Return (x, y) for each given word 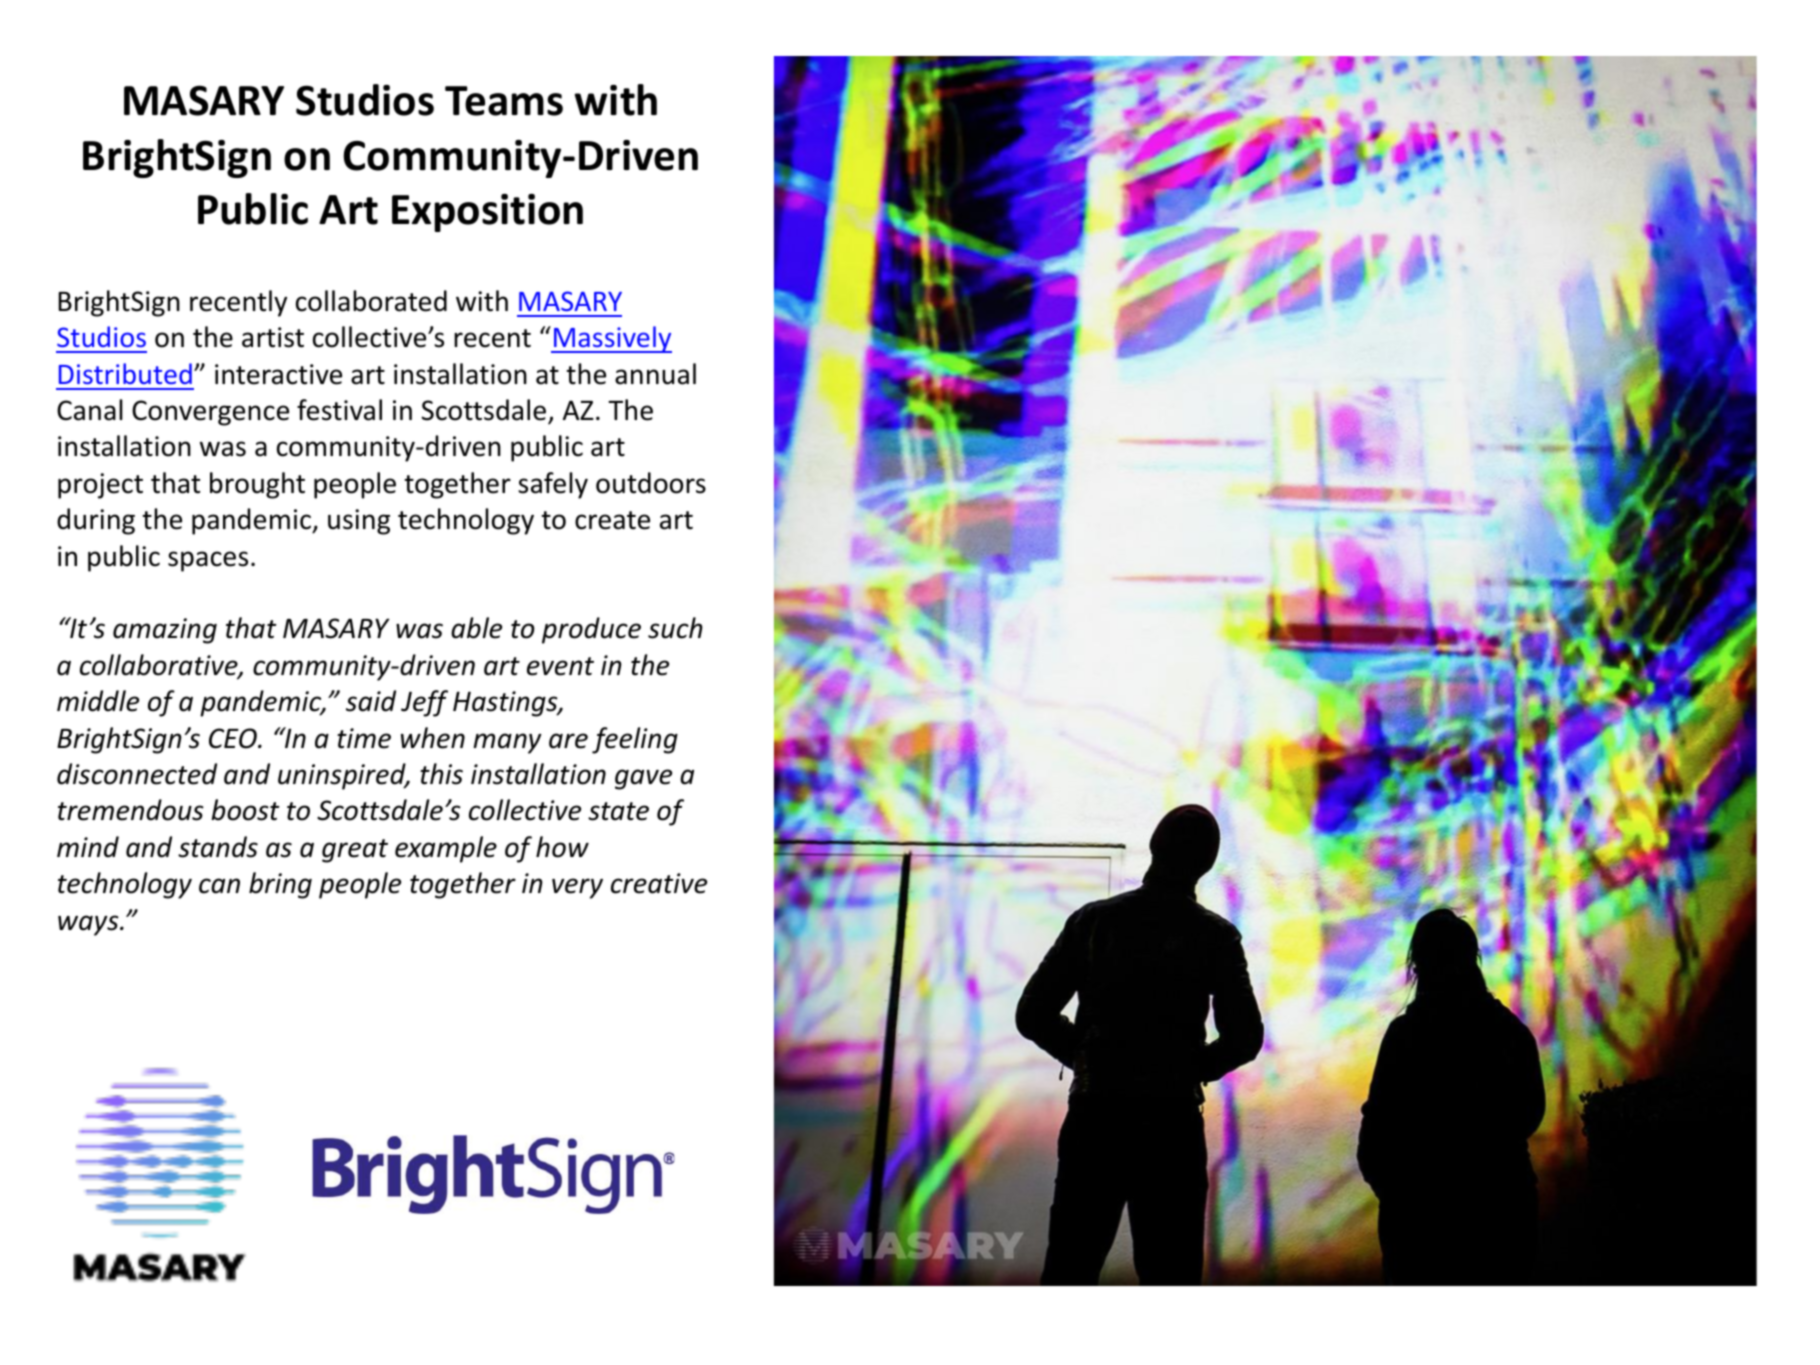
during (96, 521)
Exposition (487, 213)
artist (273, 337)
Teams (504, 101)
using (359, 522)
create (612, 520)
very (577, 888)
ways (89, 925)
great (355, 851)
